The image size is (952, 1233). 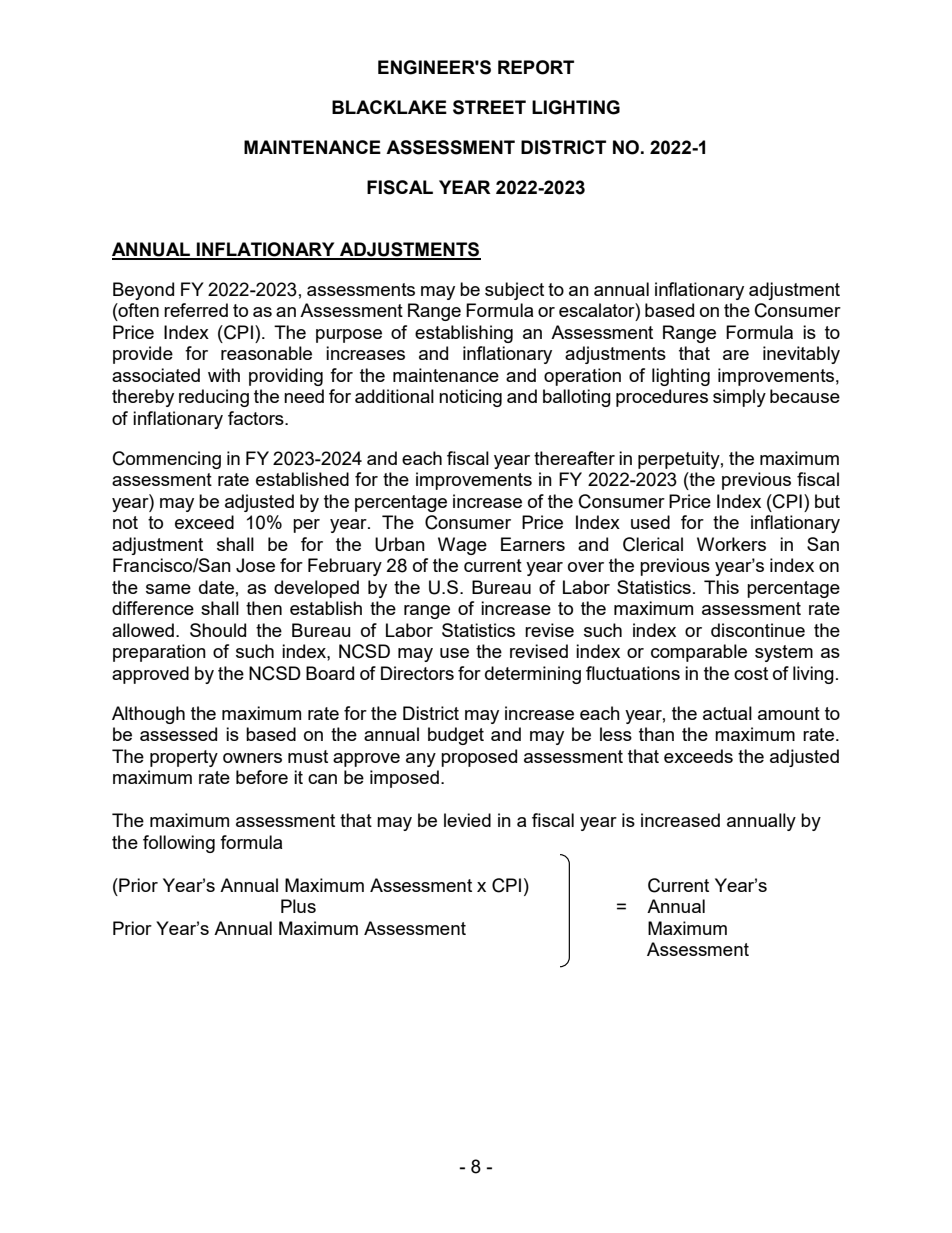 What do you see at coordinates (218, 630) in the page?
I see `Should` at bounding box center [218, 630].
